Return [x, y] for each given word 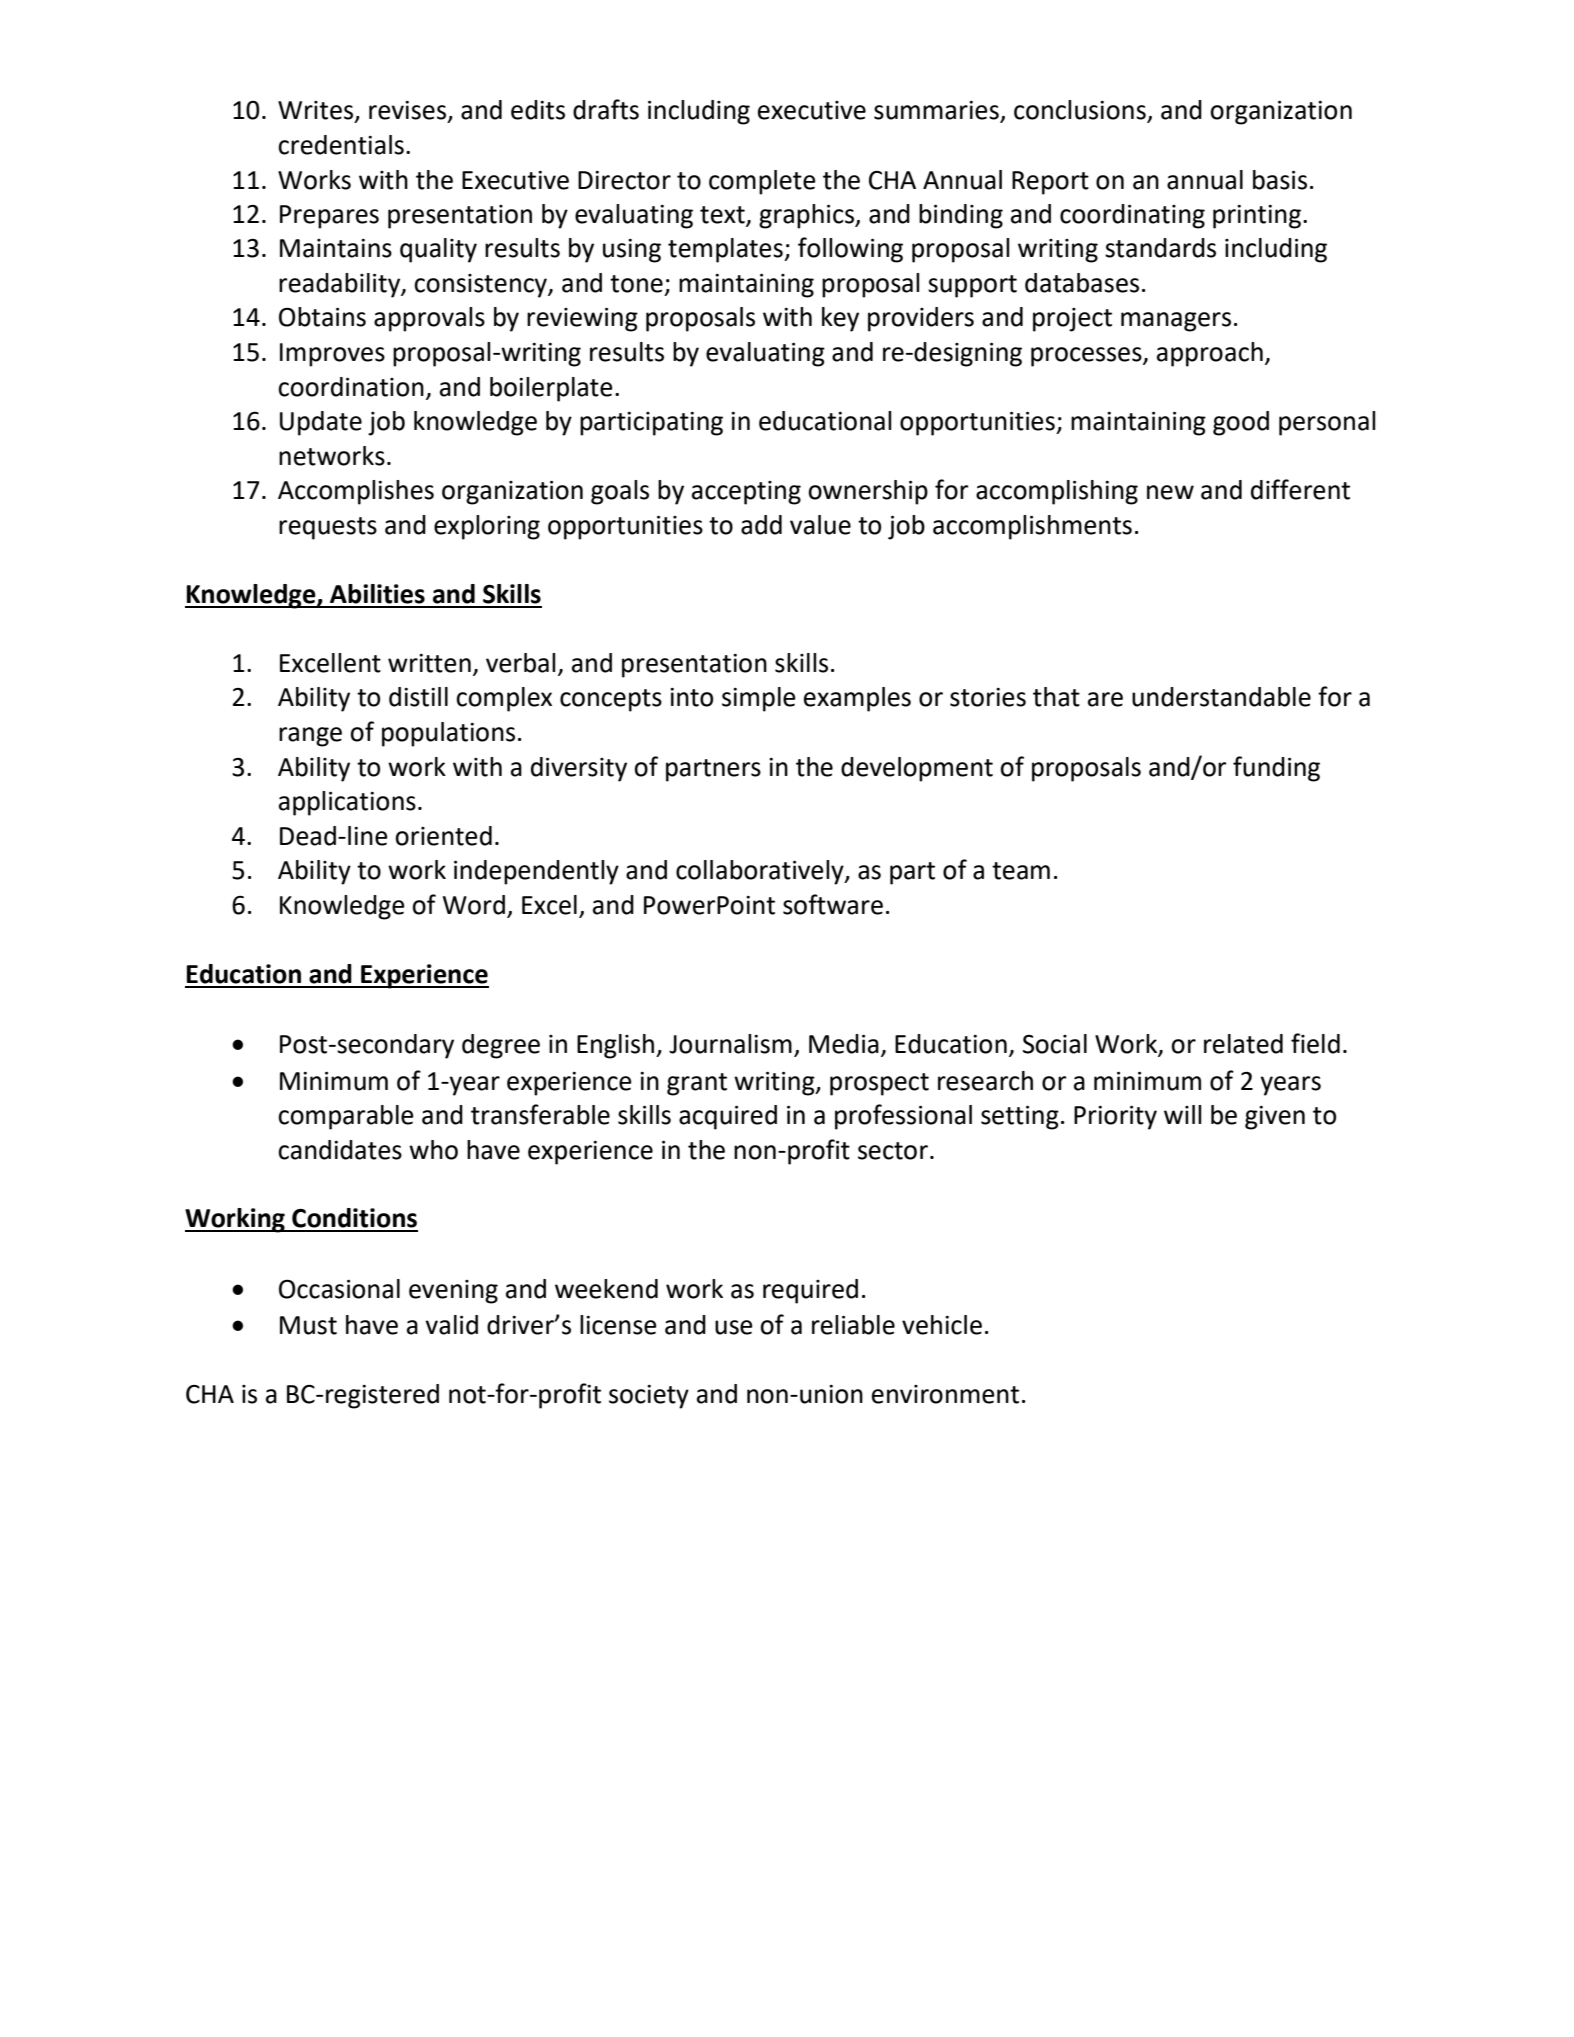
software [833, 904]
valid [451, 1325]
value [820, 525]
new [1170, 492]
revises [409, 111]
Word [474, 905]
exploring [487, 527]
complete [762, 182]
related [1243, 1044]
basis [1280, 180]
